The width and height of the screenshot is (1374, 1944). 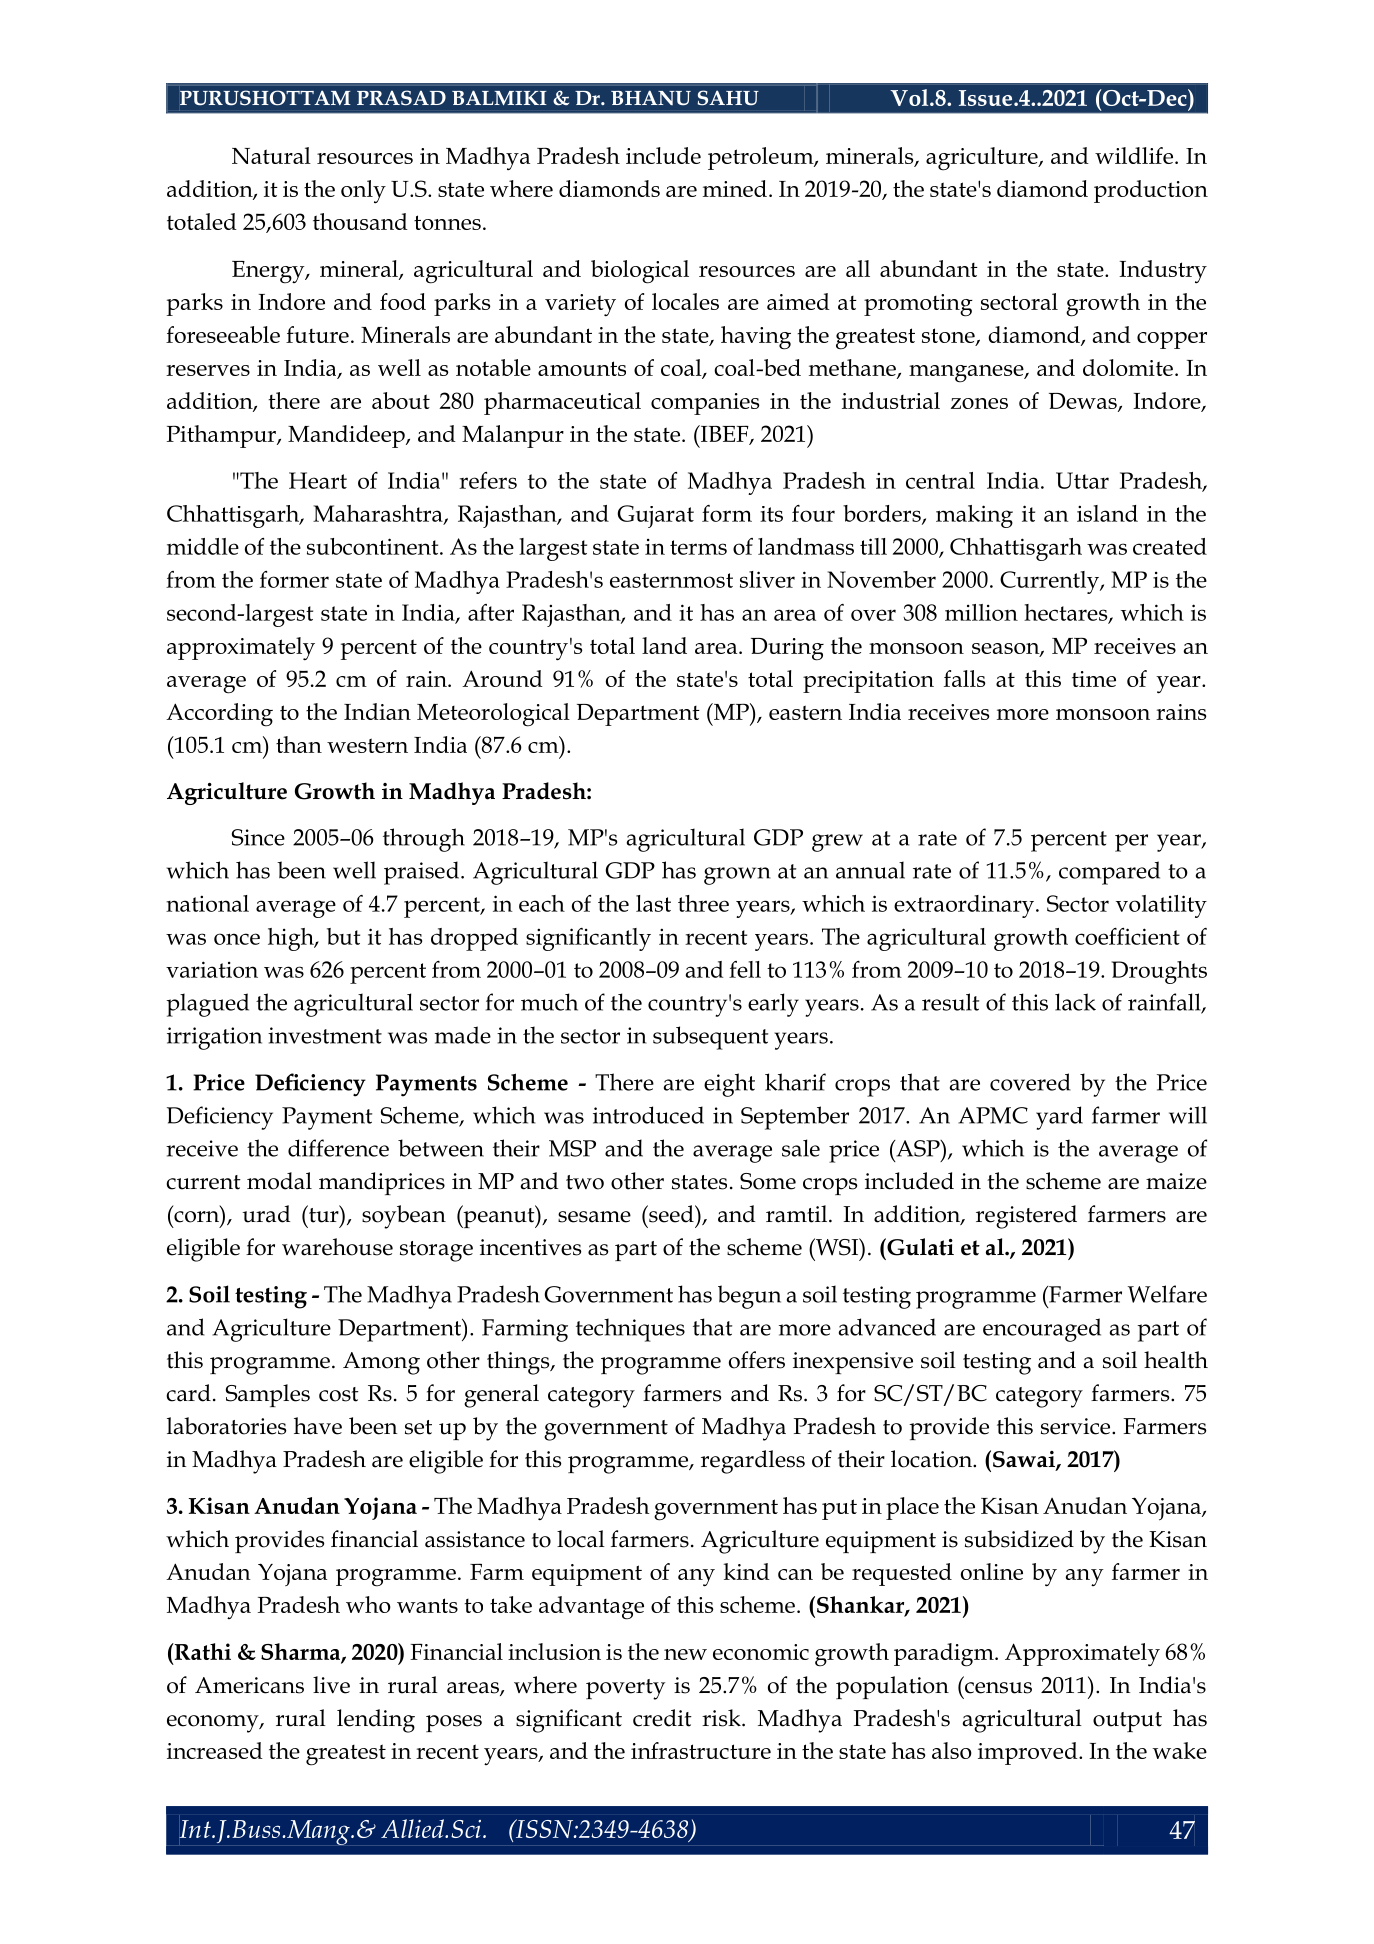 What do you see at coordinates (737, 876) in the screenshot?
I see `grown` at bounding box center [737, 876].
